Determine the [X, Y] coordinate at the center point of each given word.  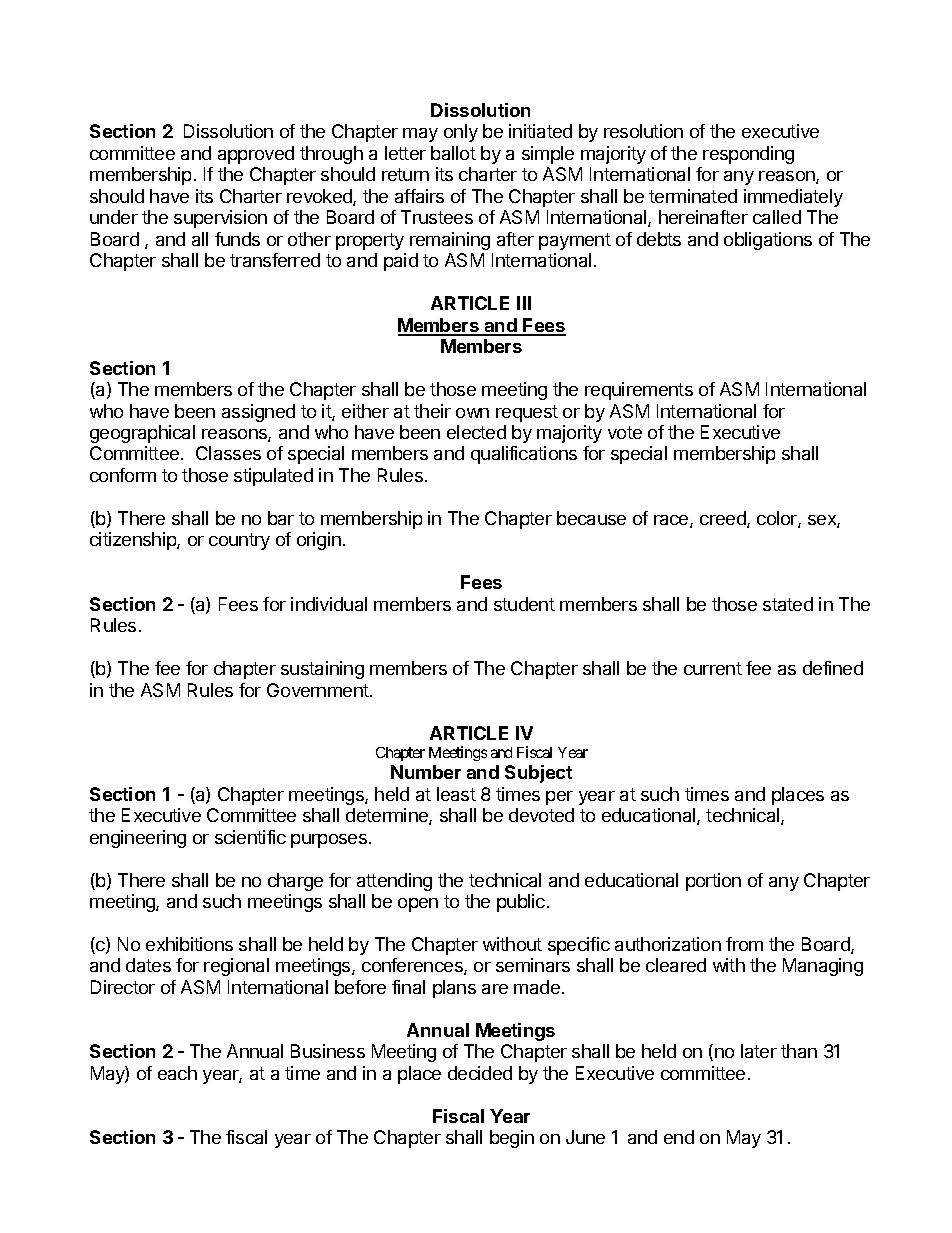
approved [256, 155]
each [177, 1073]
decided [480, 1073]
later [759, 1051]
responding [748, 155]
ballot [453, 153]
